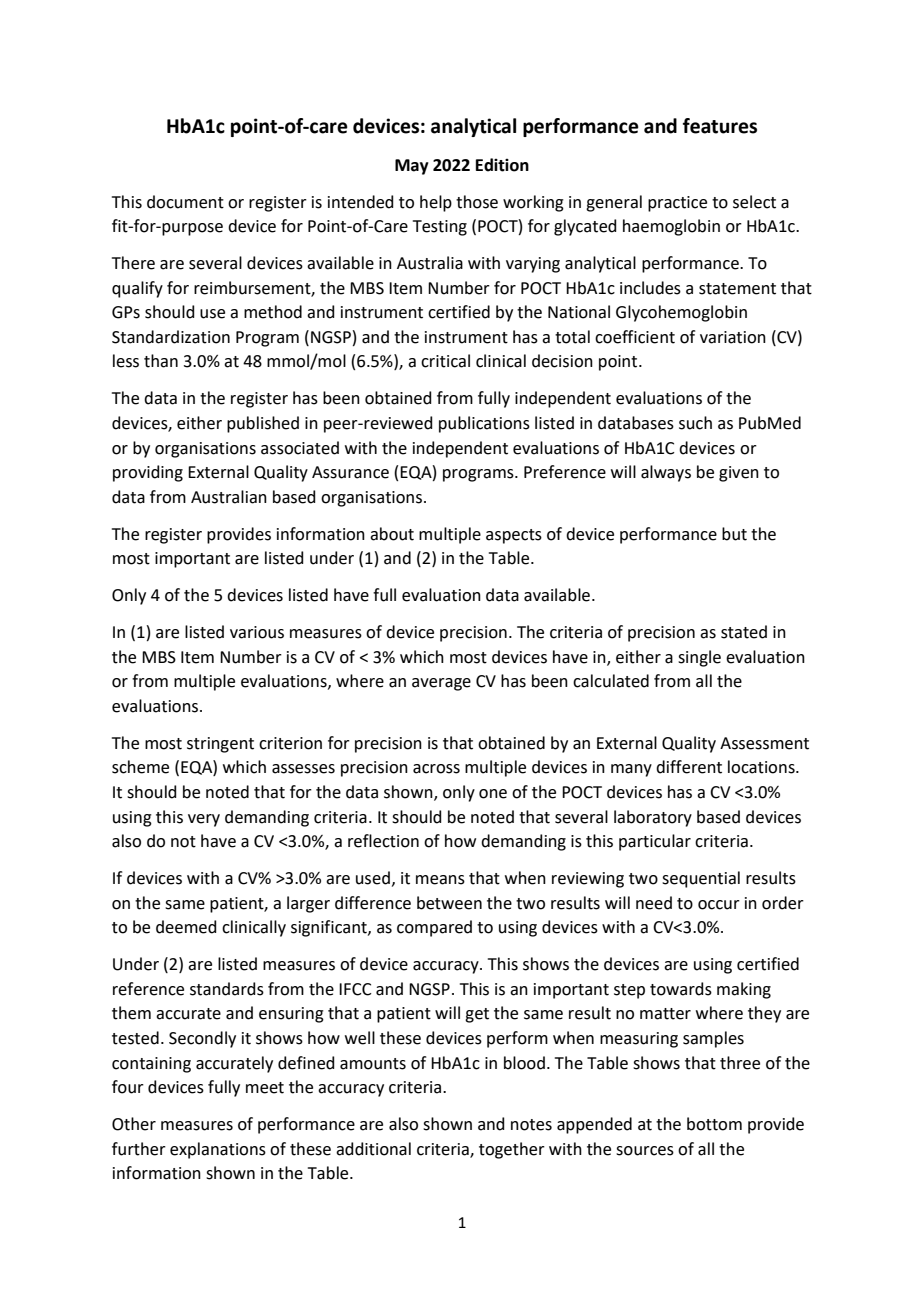  I want to click on average, so click(441, 684).
